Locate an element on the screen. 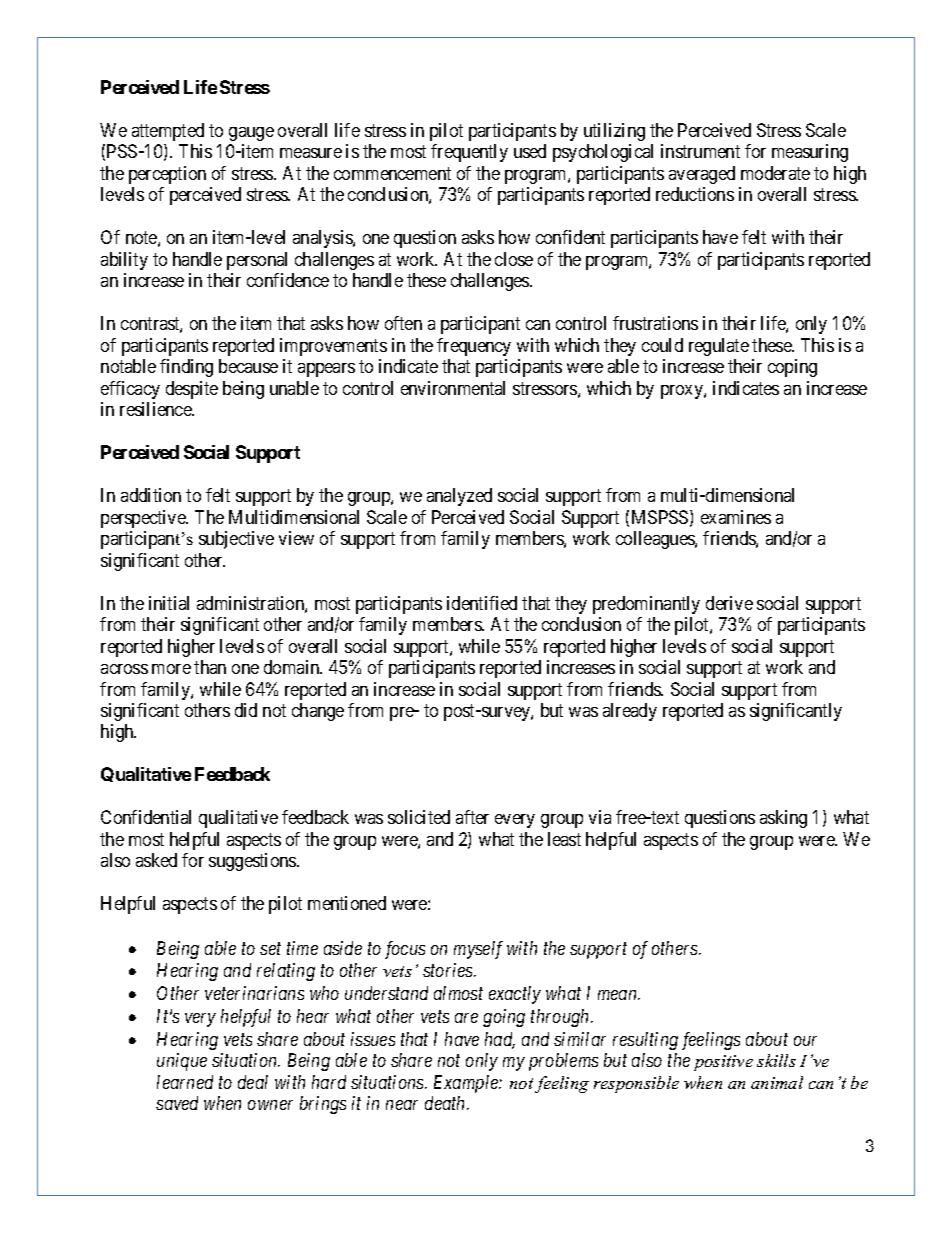  asking is located at coordinates (783, 819).
